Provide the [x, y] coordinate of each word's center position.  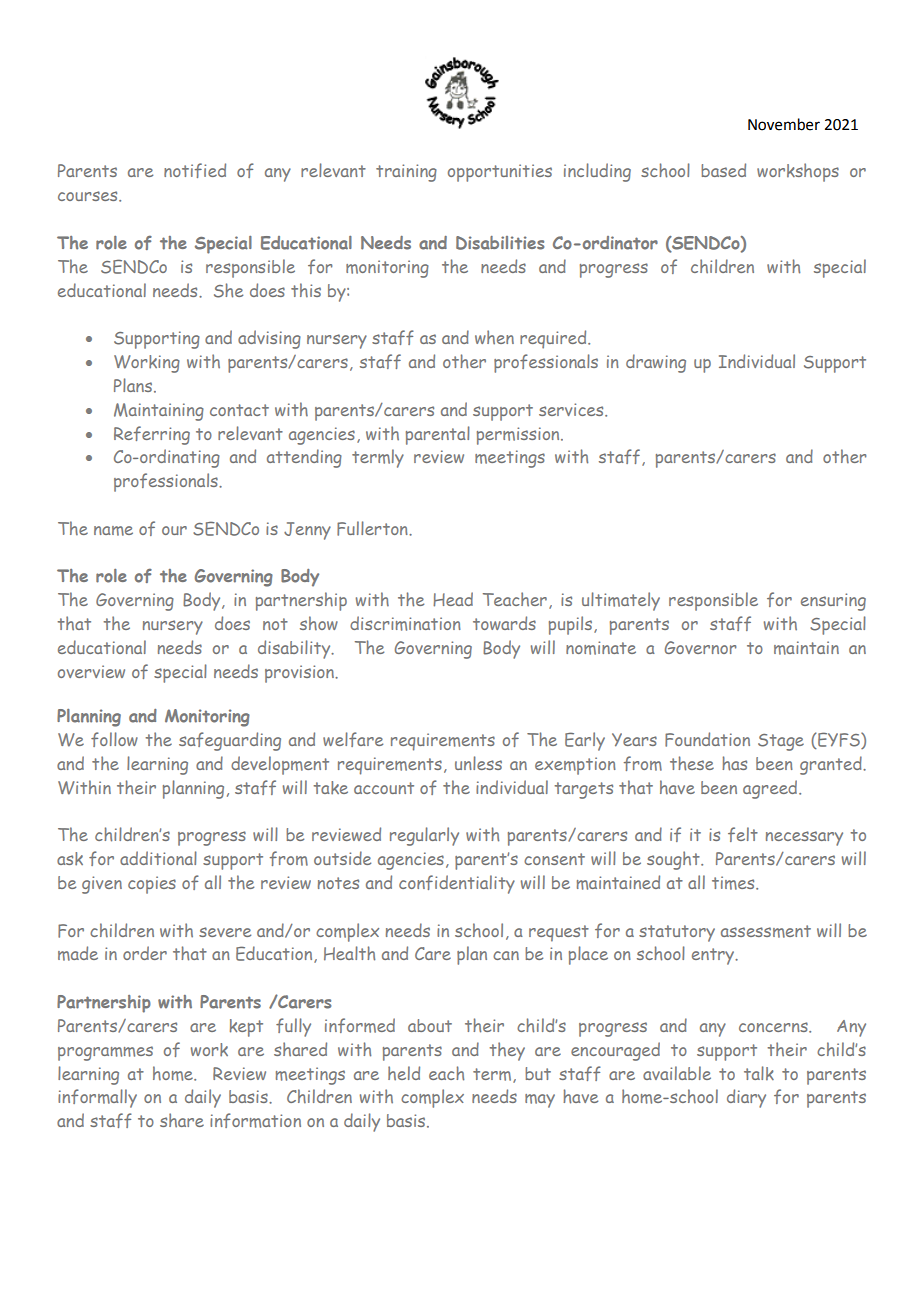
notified [195, 170]
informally [97, 1098]
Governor [700, 647]
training [406, 173]
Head [453, 599]
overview [91, 671]
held [404, 1073]
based [723, 170]
